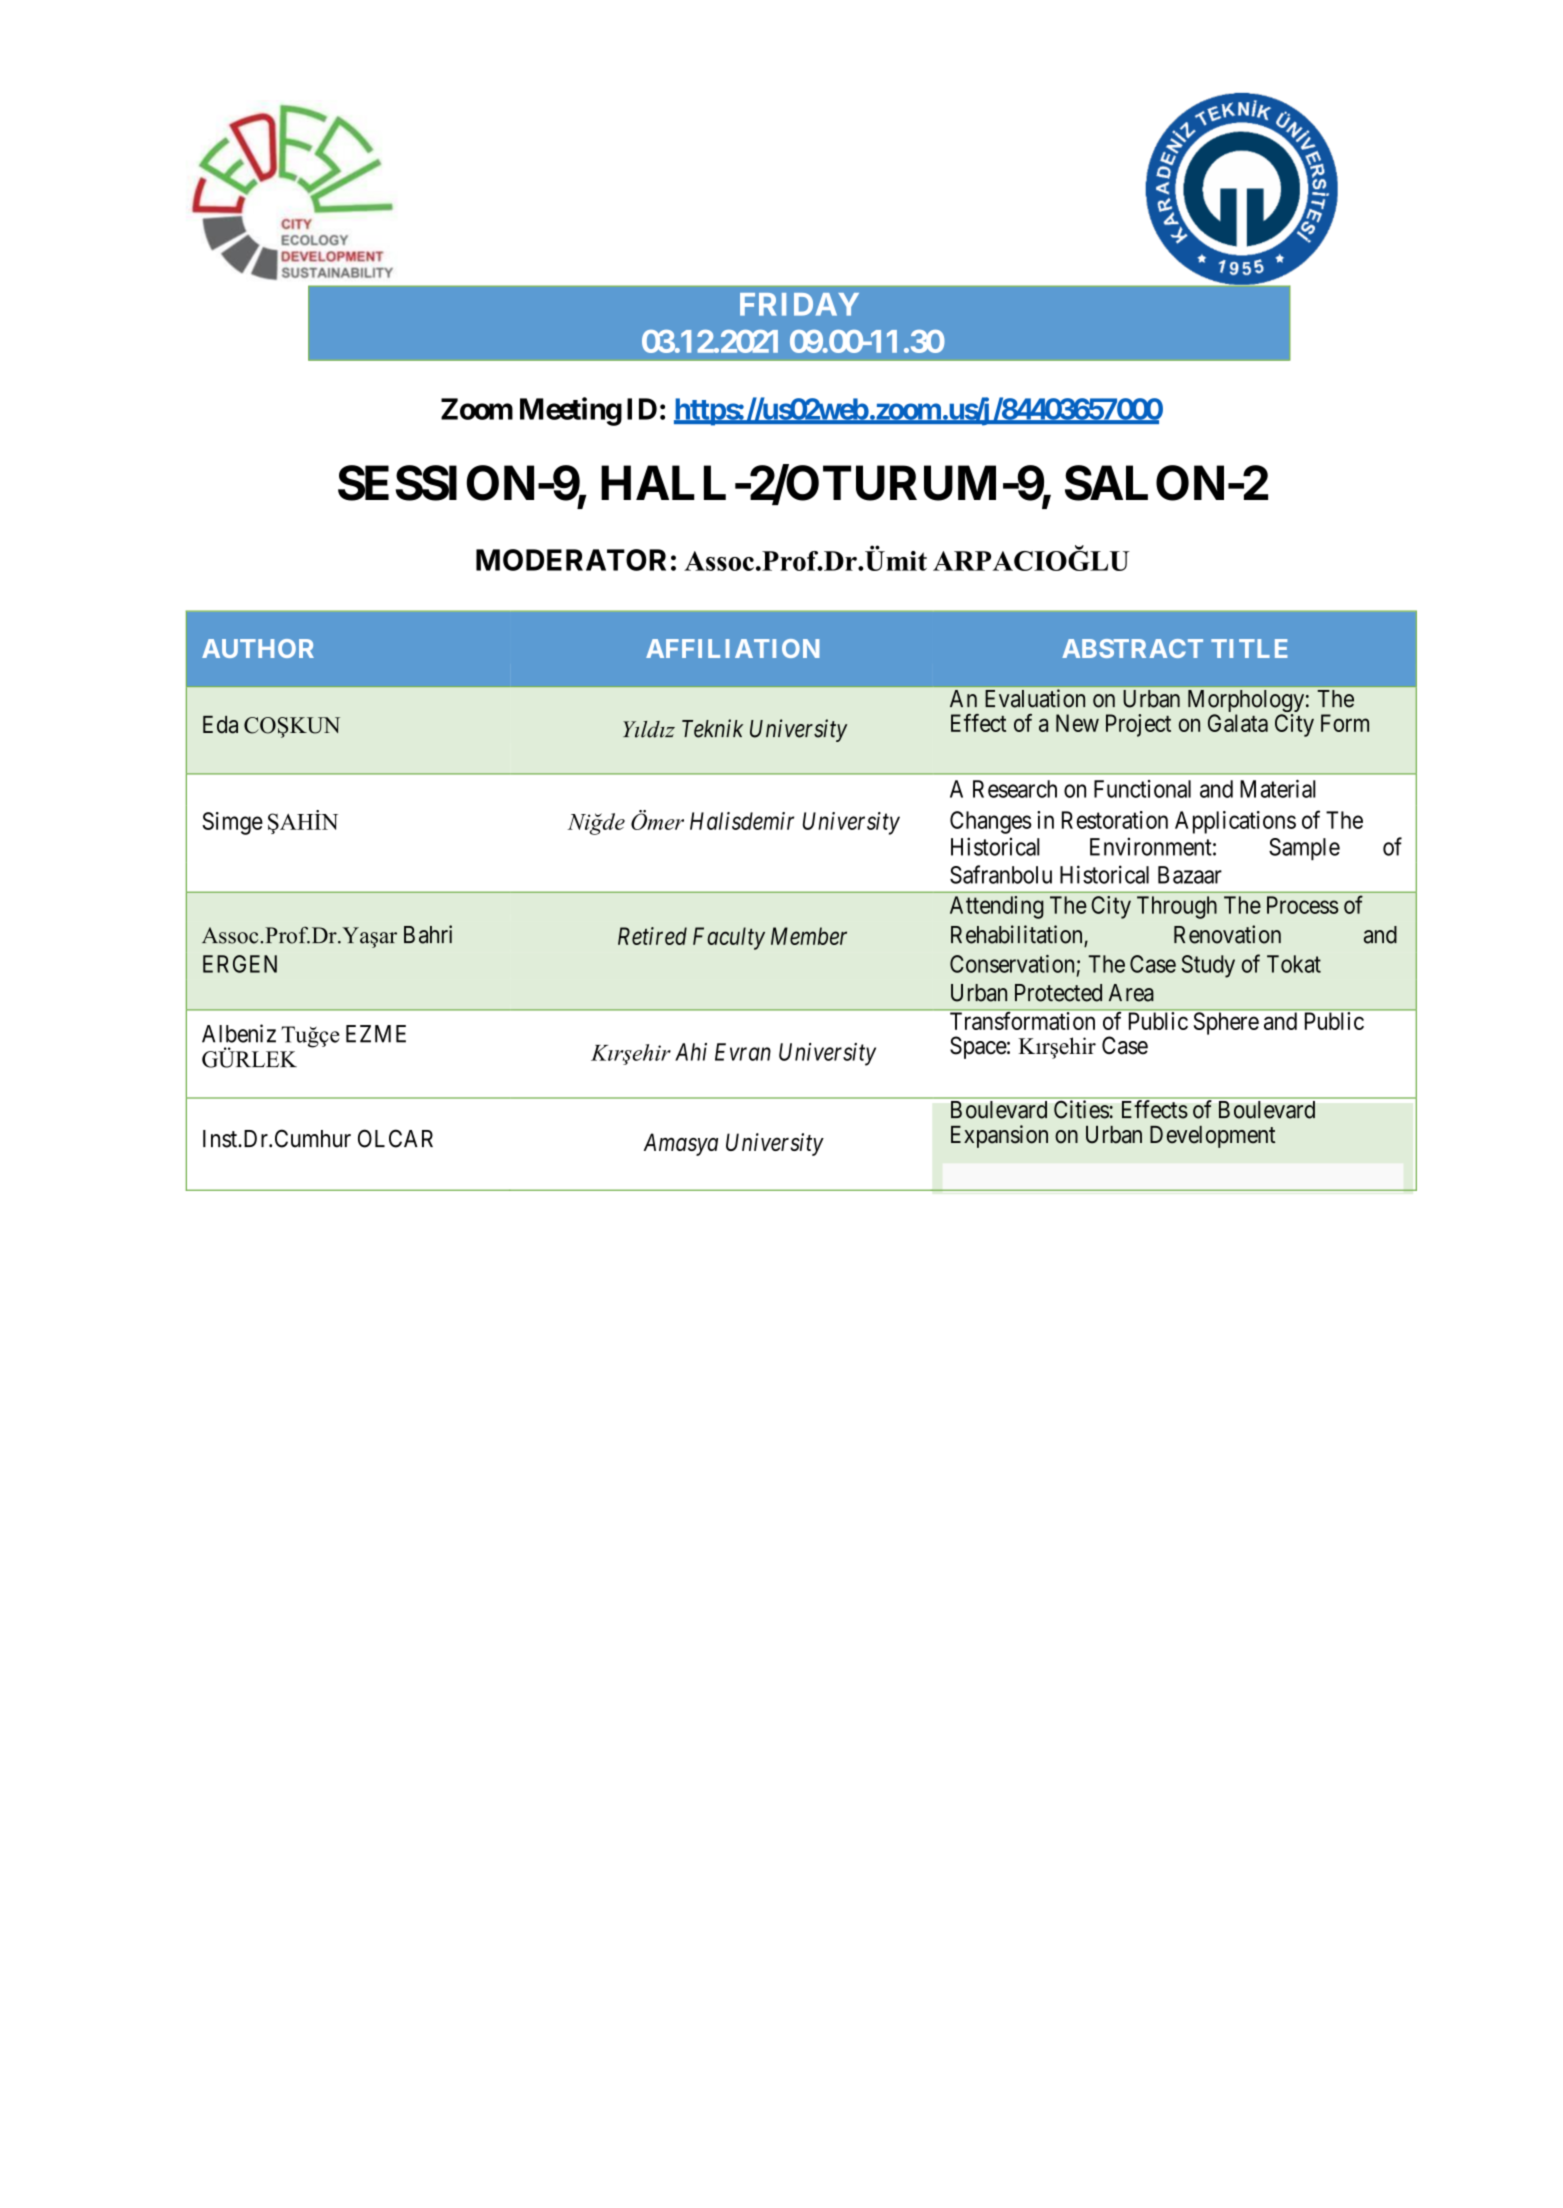  I want to click on FRIDAY, so click(799, 304).
